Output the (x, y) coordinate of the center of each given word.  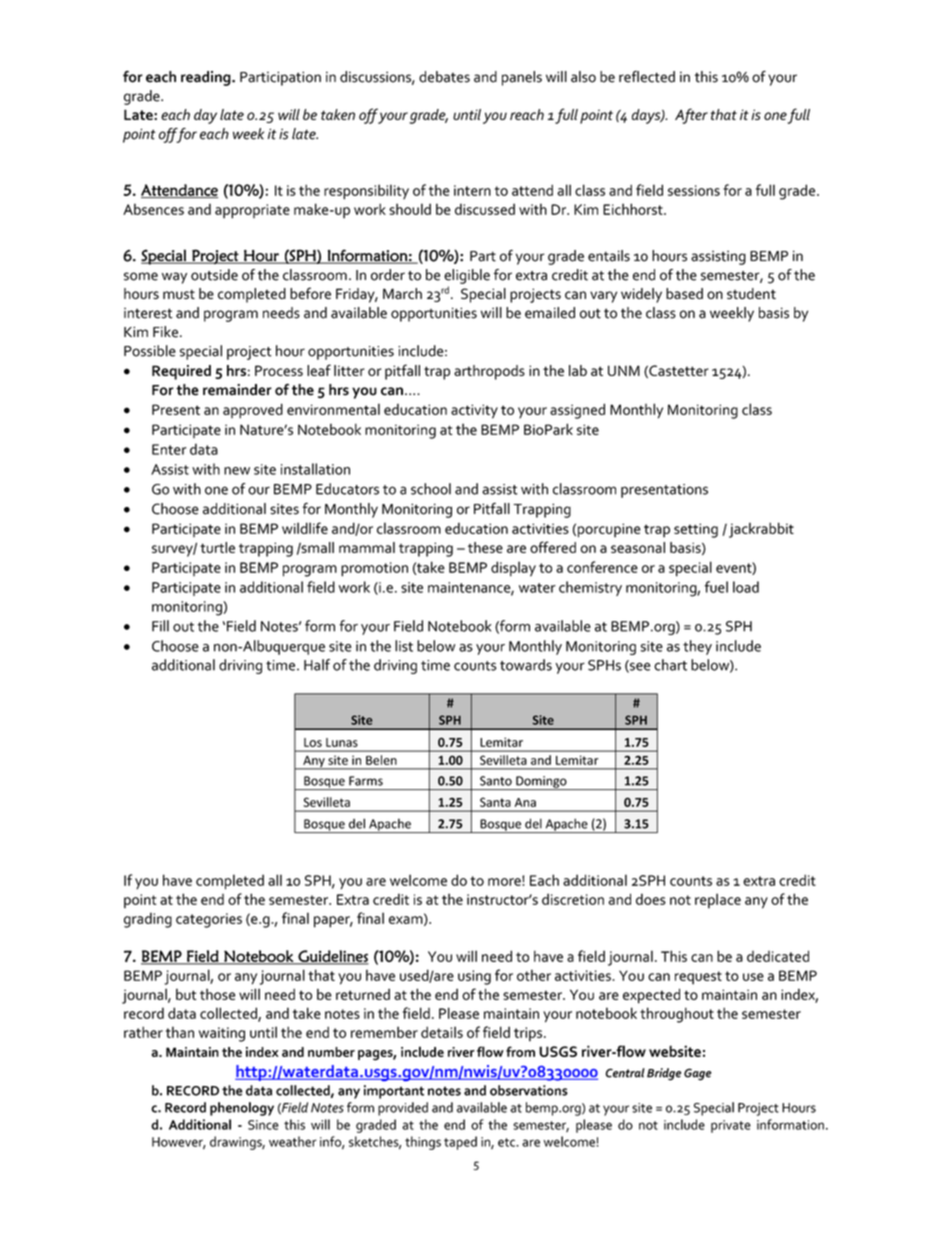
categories (209, 920)
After (691, 116)
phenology (242, 1109)
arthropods (489, 372)
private (731, 1126)
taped (460, 1143)
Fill (160, 626)
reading (207, 78)
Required (181, 372)
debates (444, 77)
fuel (716, 587)
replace (718, 901)
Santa (495, 802)
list (404, 646)
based (684, 293)
